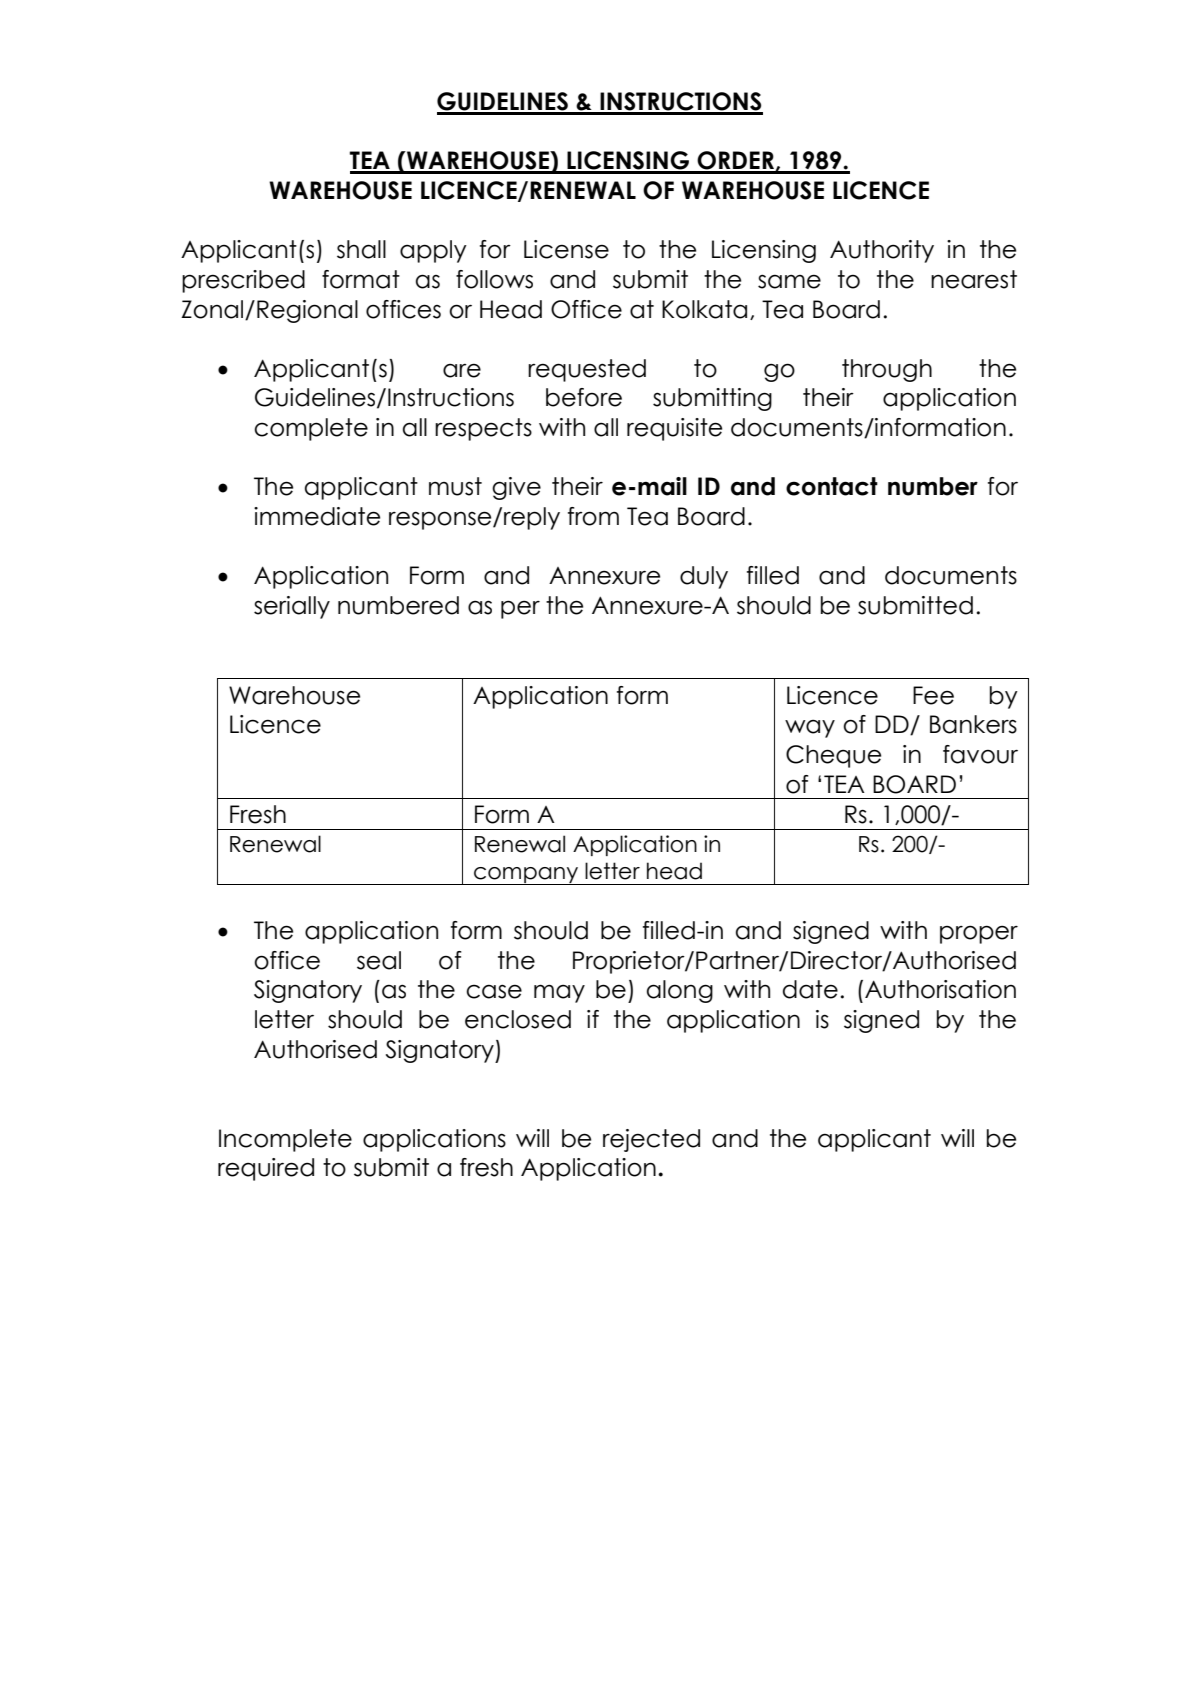 The image size is (1199, 1696). What do you see at coordinates (266, 1169) in the screenshot?
I see `required` at bounding box center [266, 1169].
